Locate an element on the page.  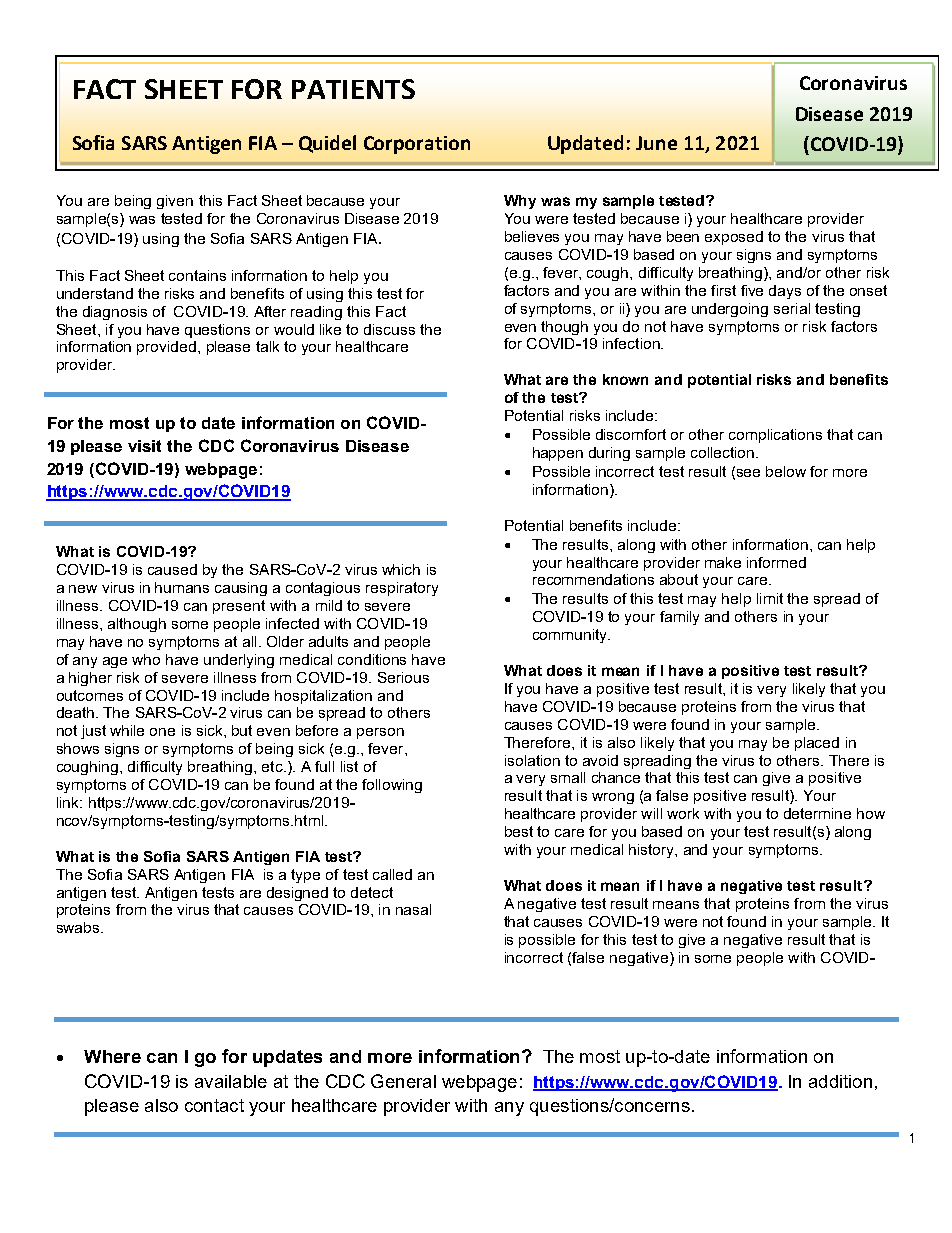
June is located at coordinates (656, 143).
